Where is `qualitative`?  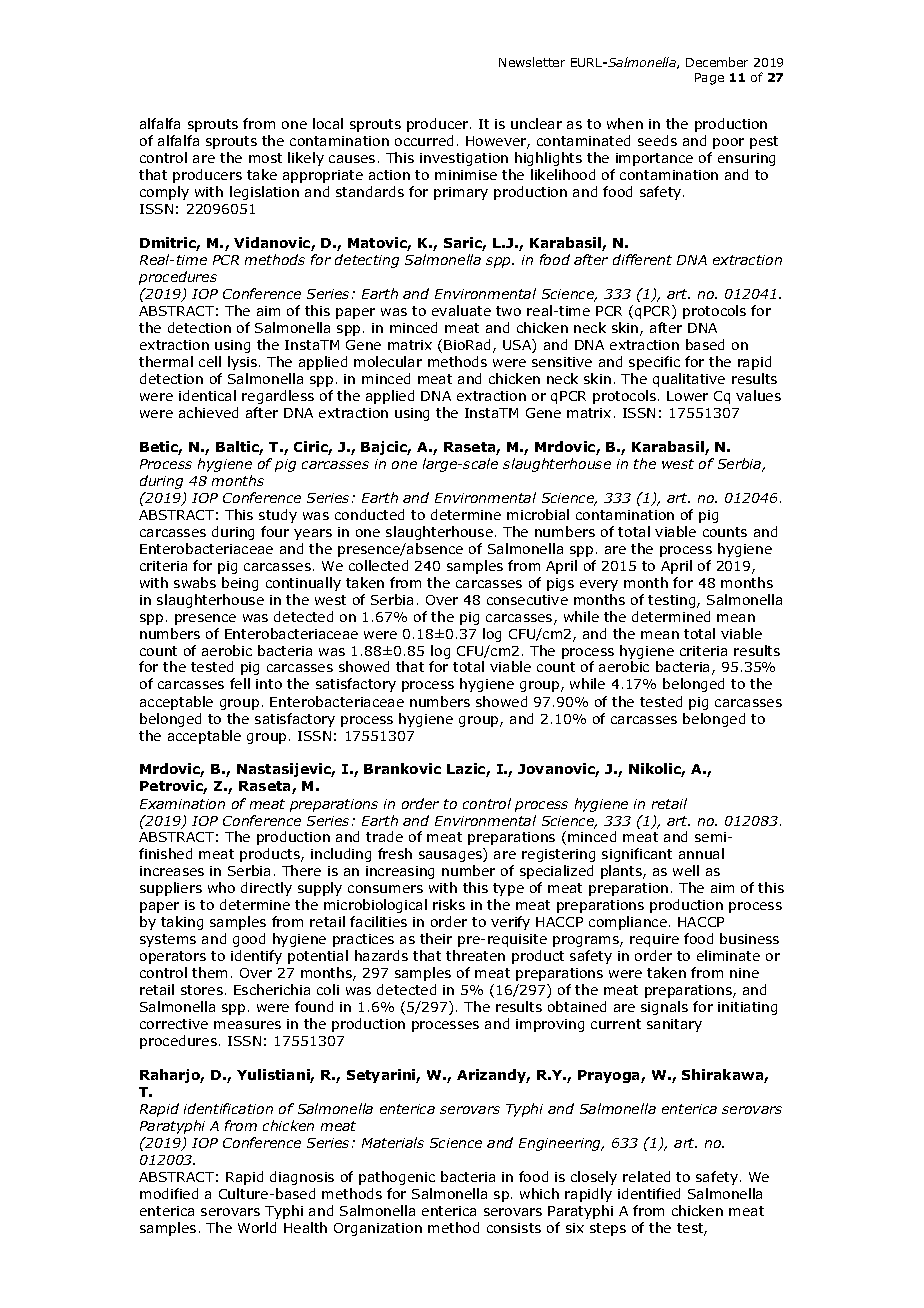 qualitative is located at coordinates (689, 380).
